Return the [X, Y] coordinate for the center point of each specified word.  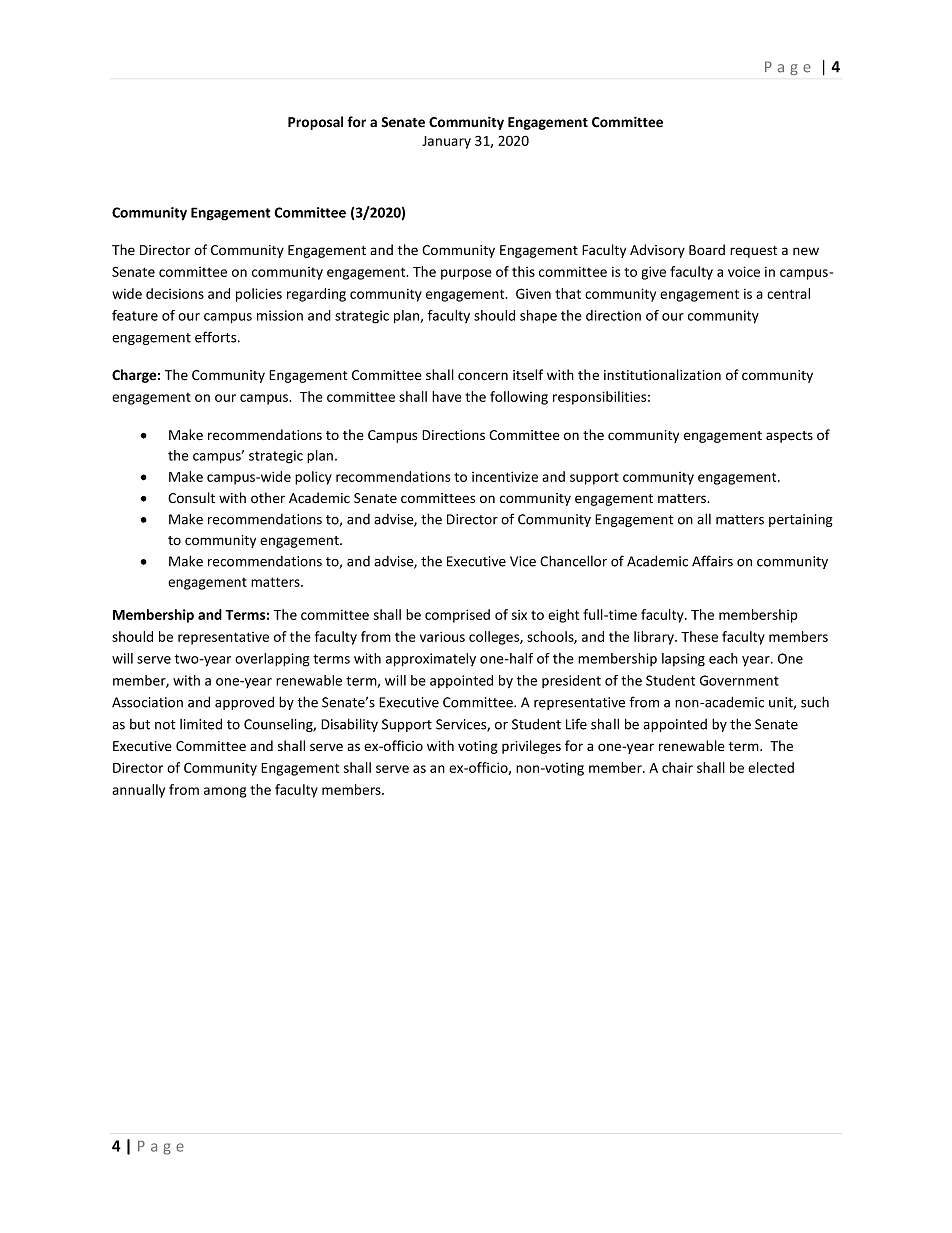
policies [259, 295]
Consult [191, 497]
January [446, 142]
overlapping [272, 660]
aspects [789, 437]
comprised [457, 616]
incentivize [505, 476]
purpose [466, 274]
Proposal [315, 123]
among [225, 792]
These [699, 636]
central [788, 293]
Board [707, 249]
